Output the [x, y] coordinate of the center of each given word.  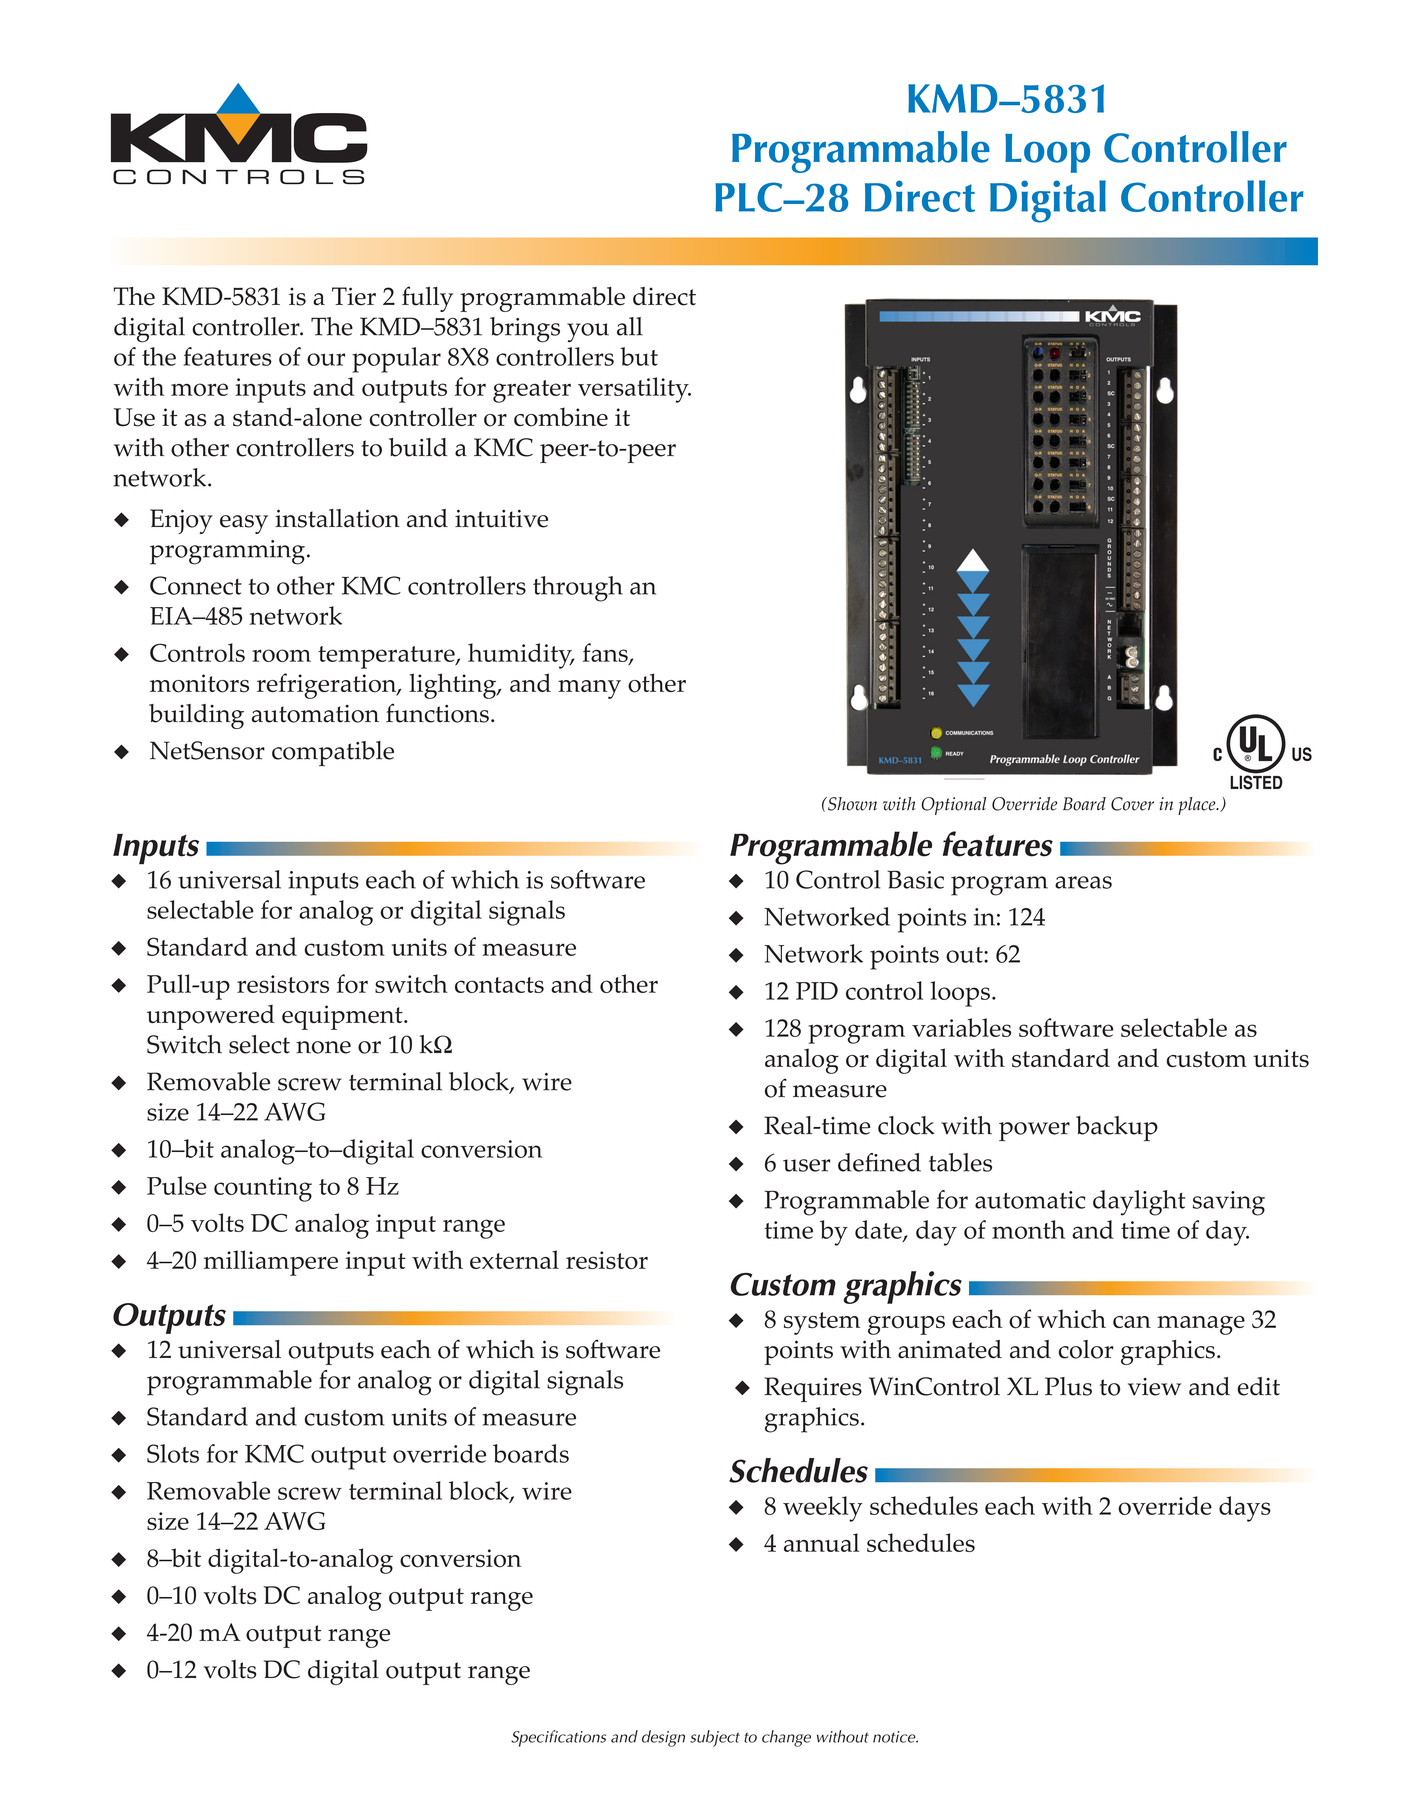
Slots [173, 1453]
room [281, 655]
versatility [634, 390]
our [326, 359]
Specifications [558, 1738]
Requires [813, 1389]
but [639, 356]
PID [817, 991]
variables [961, 1027]
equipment [343, 1017]
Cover [1132, 804]
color [1086, 1349]
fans [606, 654]
